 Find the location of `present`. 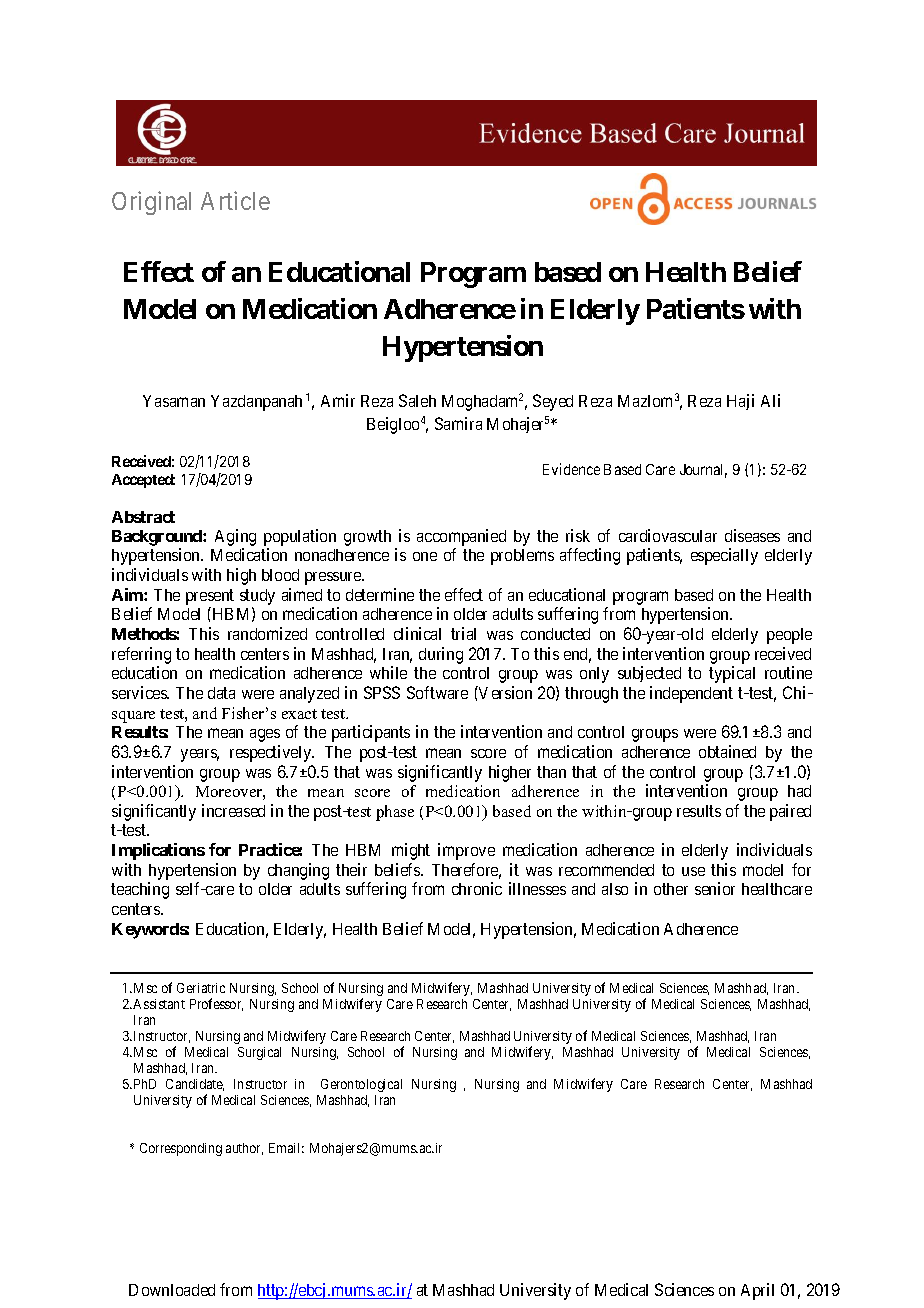

present is located at coordinates (210, 597).
